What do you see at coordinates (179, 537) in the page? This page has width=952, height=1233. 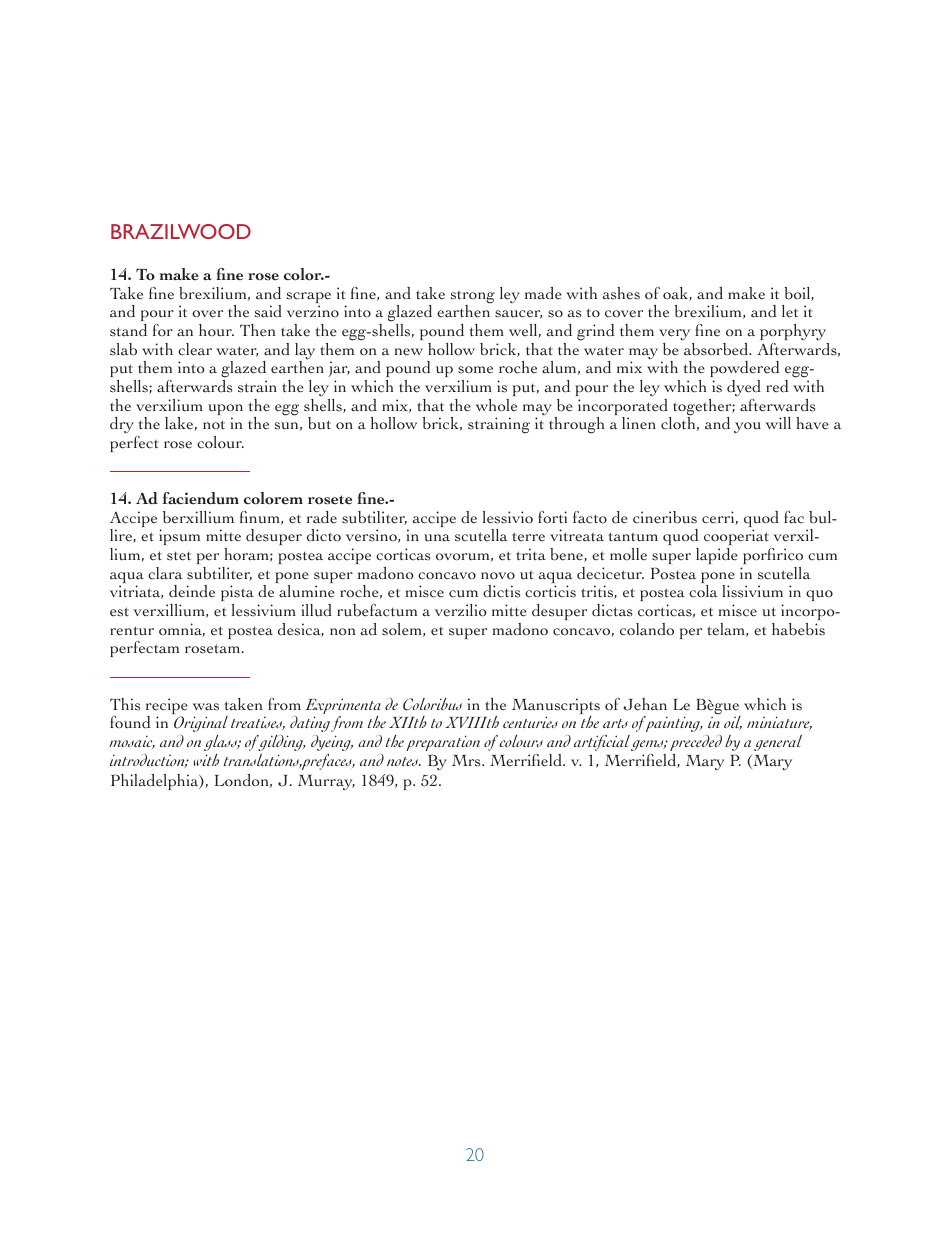 I see `ipsum` at bounding box center [179, 537].
